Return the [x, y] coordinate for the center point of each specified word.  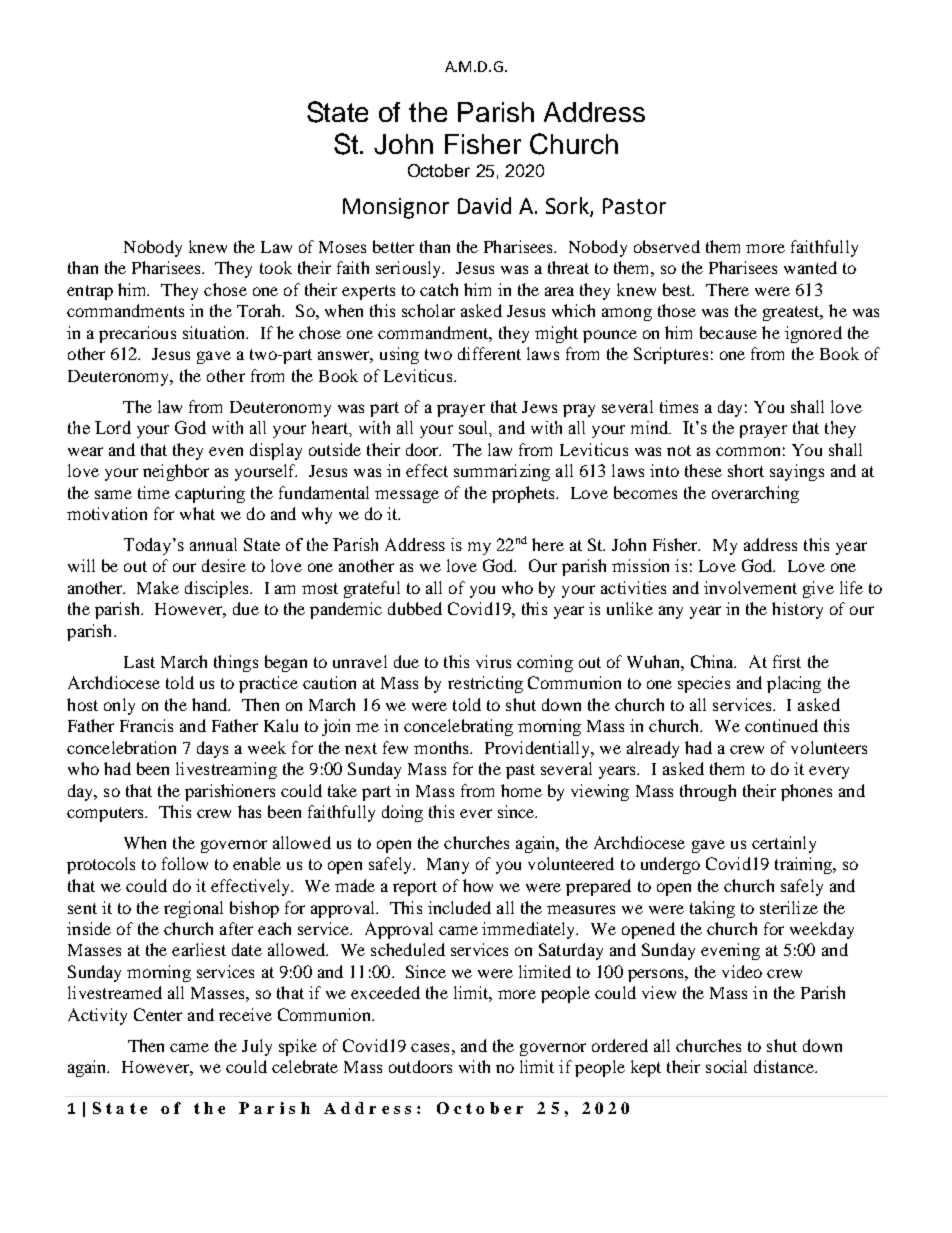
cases [430, 1047]
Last [139, 662]
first [787, 661]
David [484, 205]
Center [158, 1014]
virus [493, 661]
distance [785, 1066]
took [276, 267]
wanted [810, 267]
